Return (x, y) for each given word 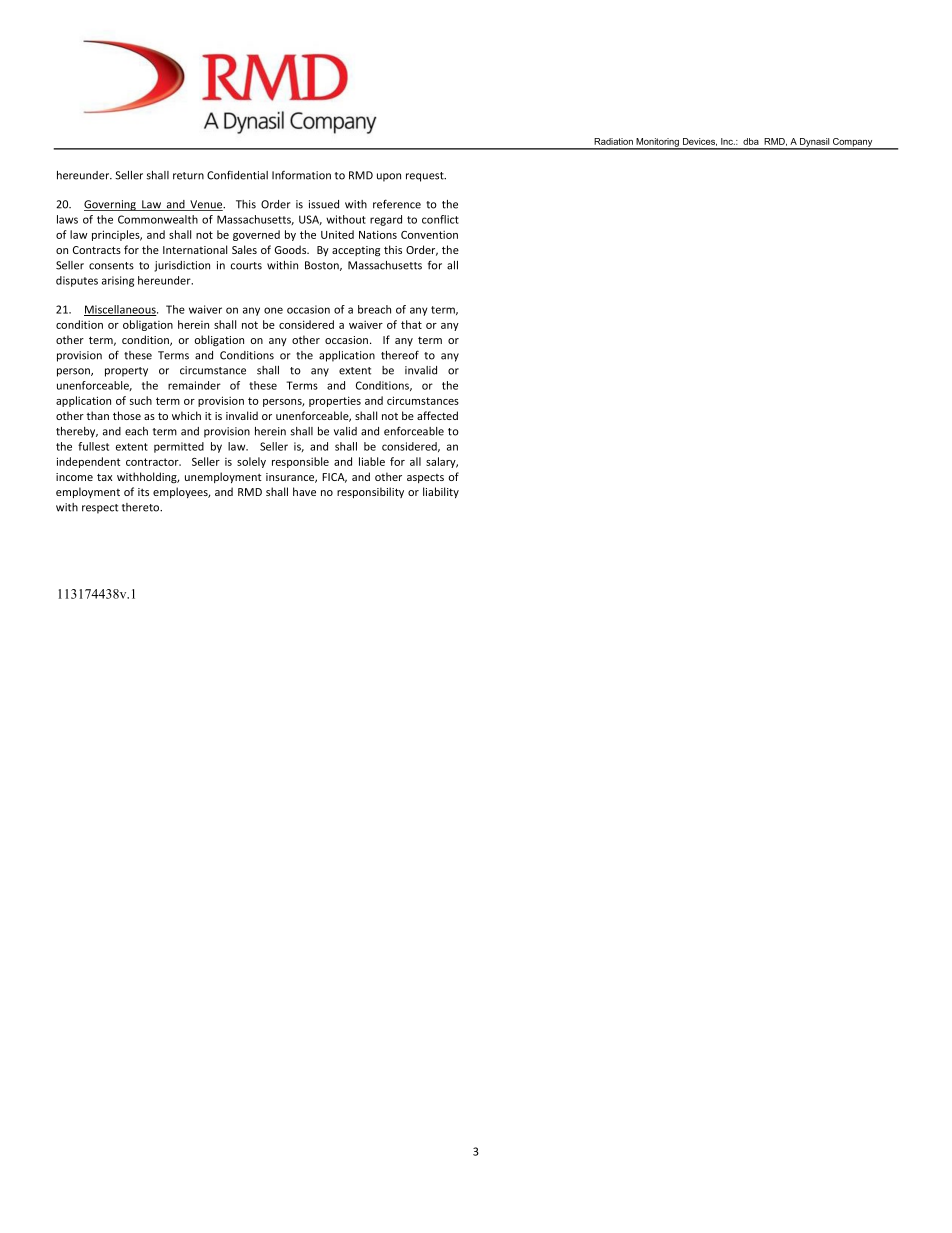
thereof (400, 355)
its (143, 492)
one (273, 310)
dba (751, 141)
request (426, 177)
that (411, 324)
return (188, 176)
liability (441, 492)
